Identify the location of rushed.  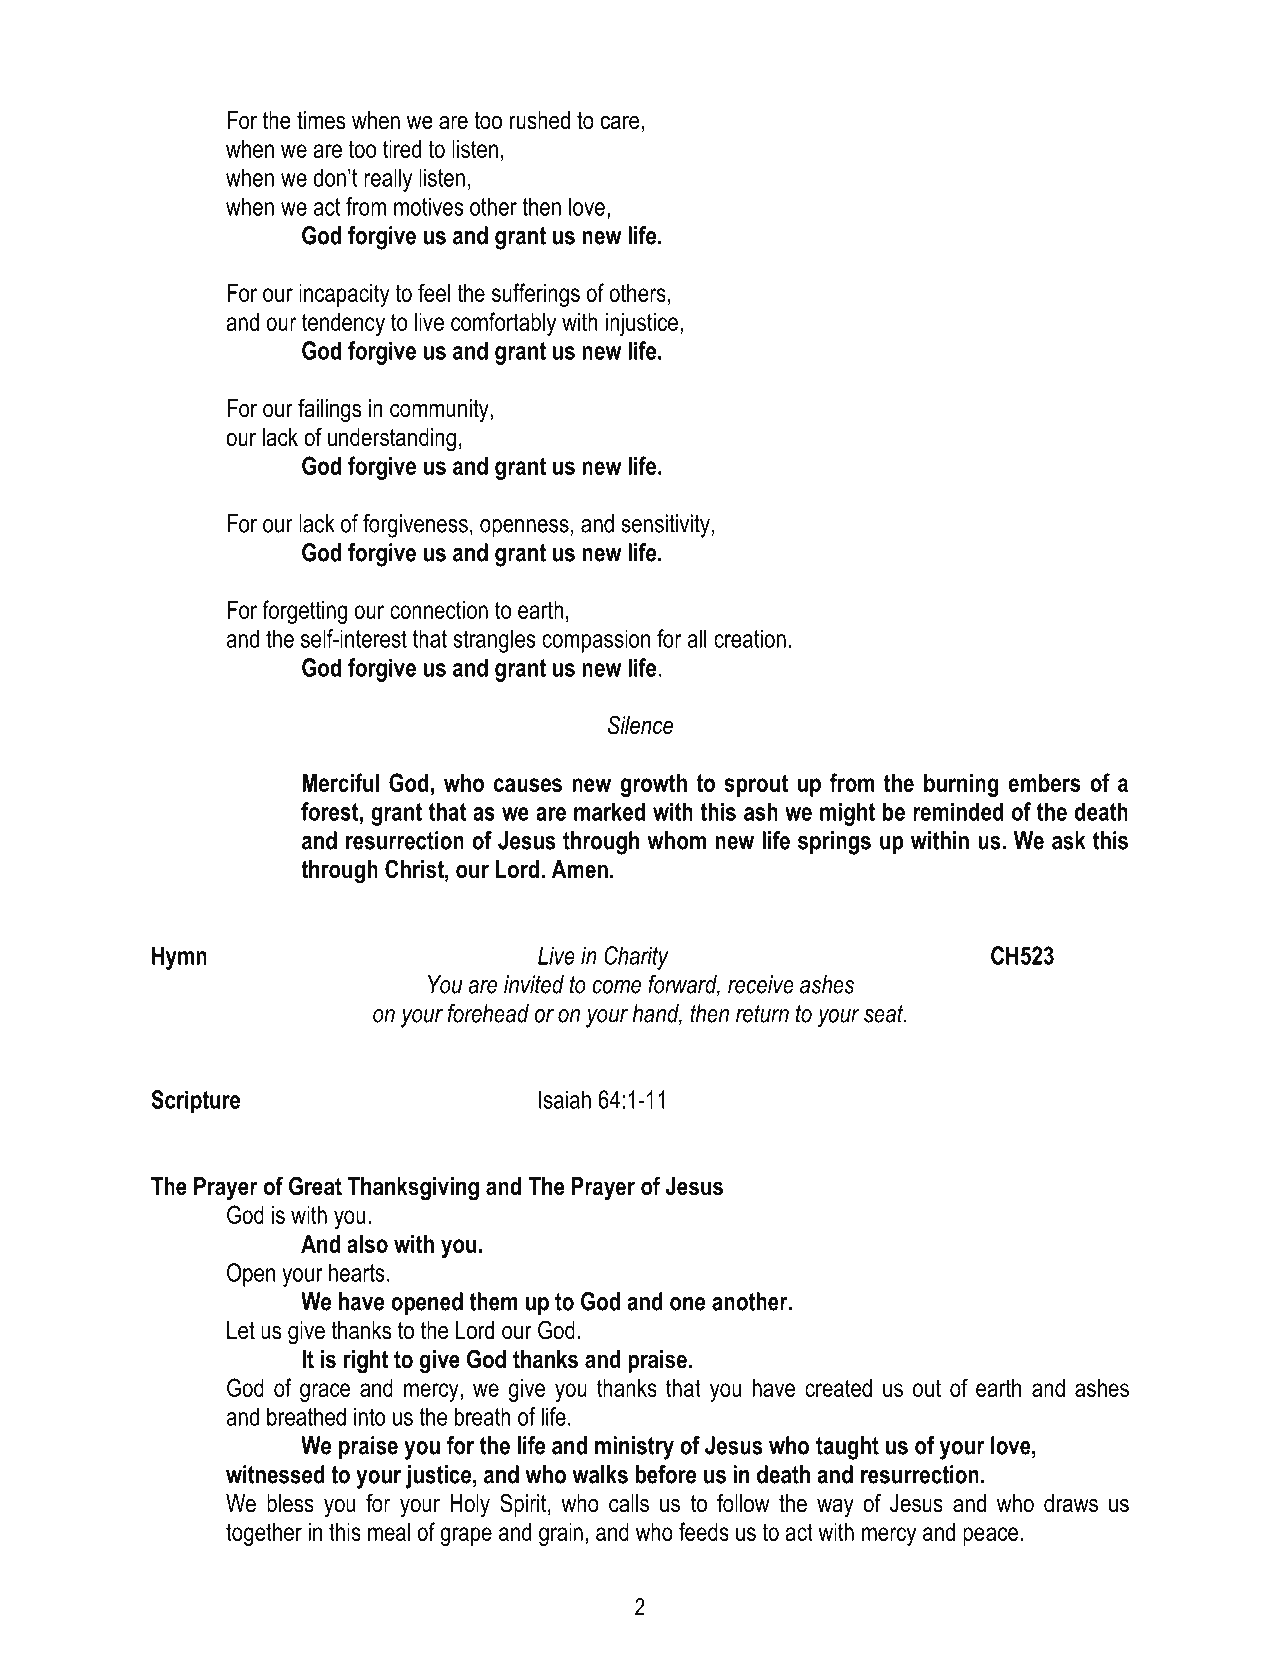
(540, 120).
